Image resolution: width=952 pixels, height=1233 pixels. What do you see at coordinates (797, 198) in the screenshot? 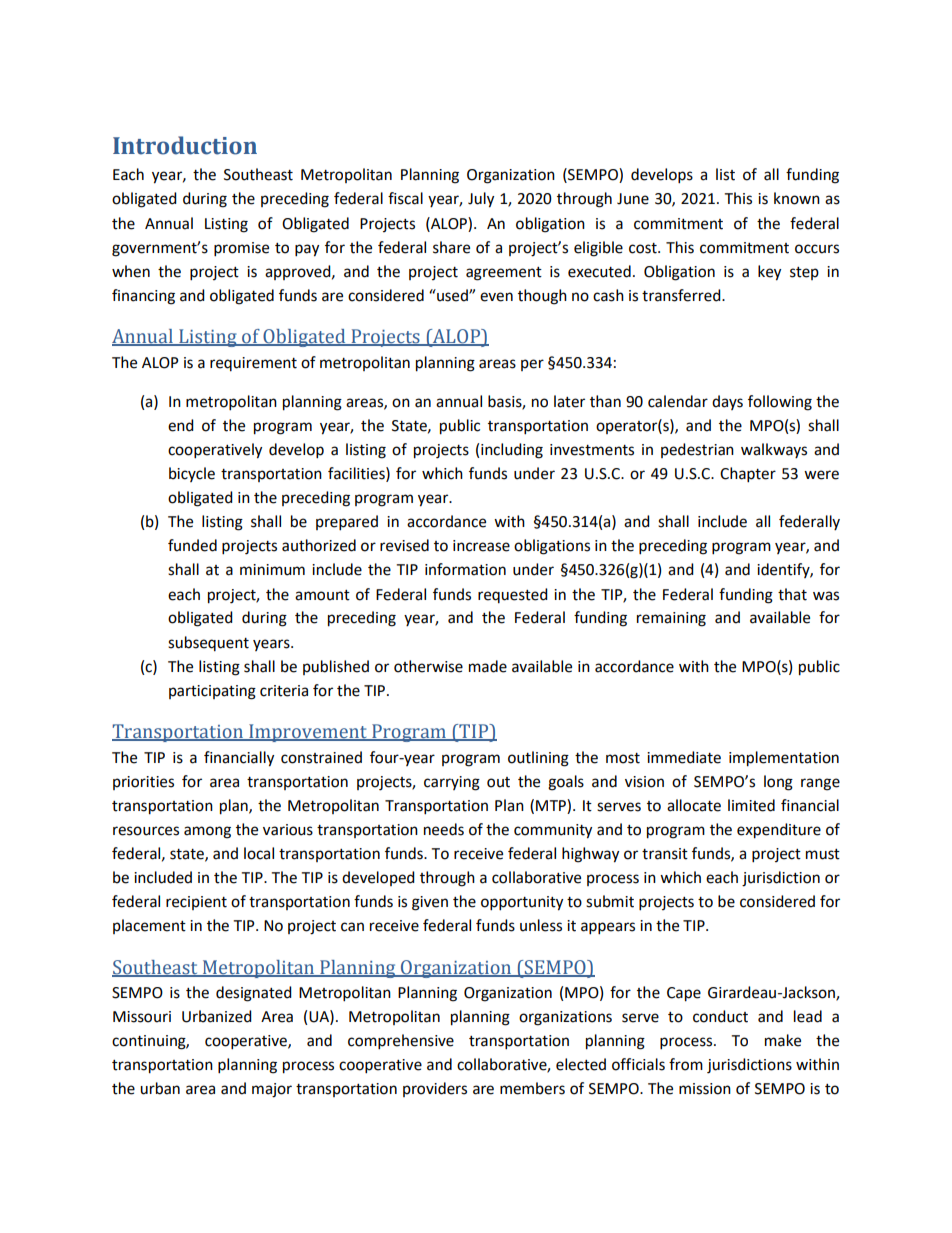
I see `known` at bounding box center [797, 198].
